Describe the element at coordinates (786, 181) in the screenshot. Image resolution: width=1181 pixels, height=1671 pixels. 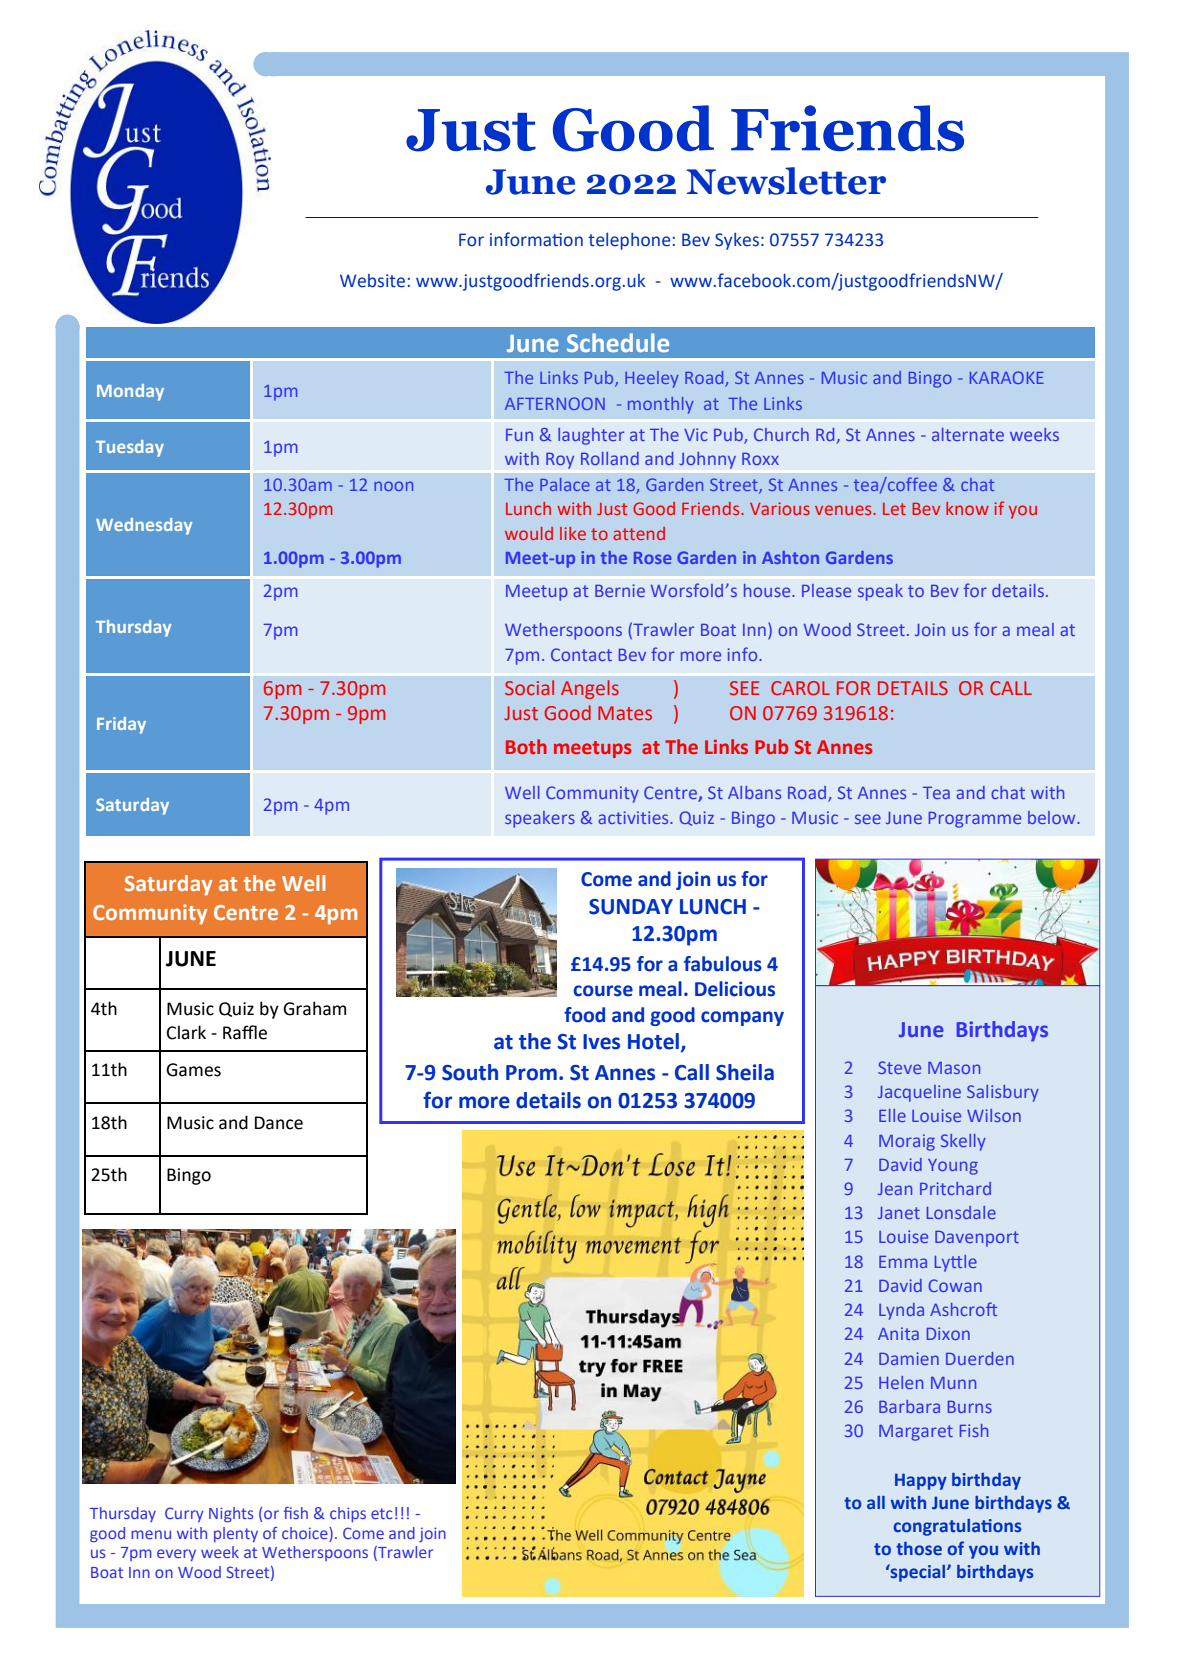
I see `Newsletter` at that location.
